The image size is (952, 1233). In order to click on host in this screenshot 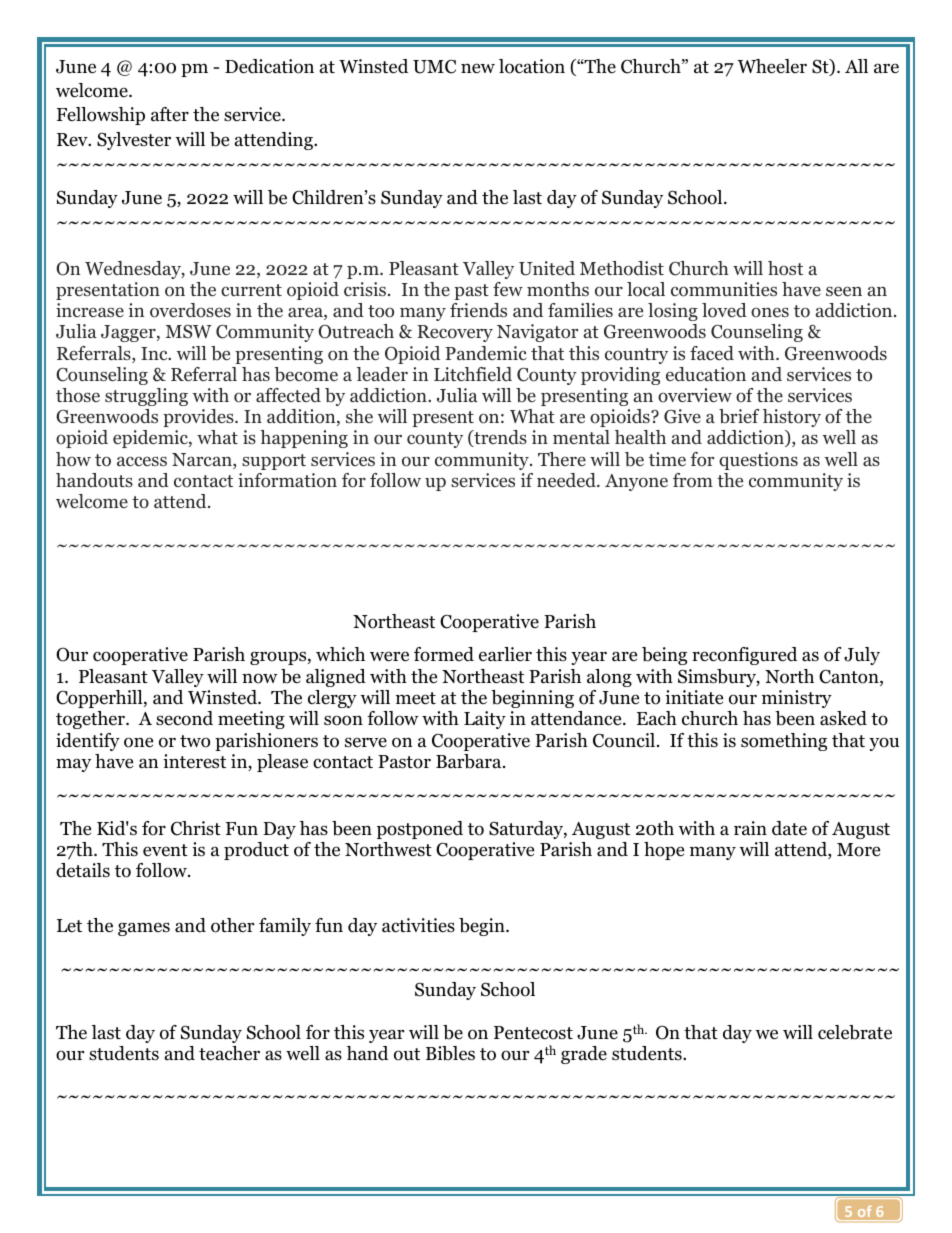, I will do `click(785, 268)`.
